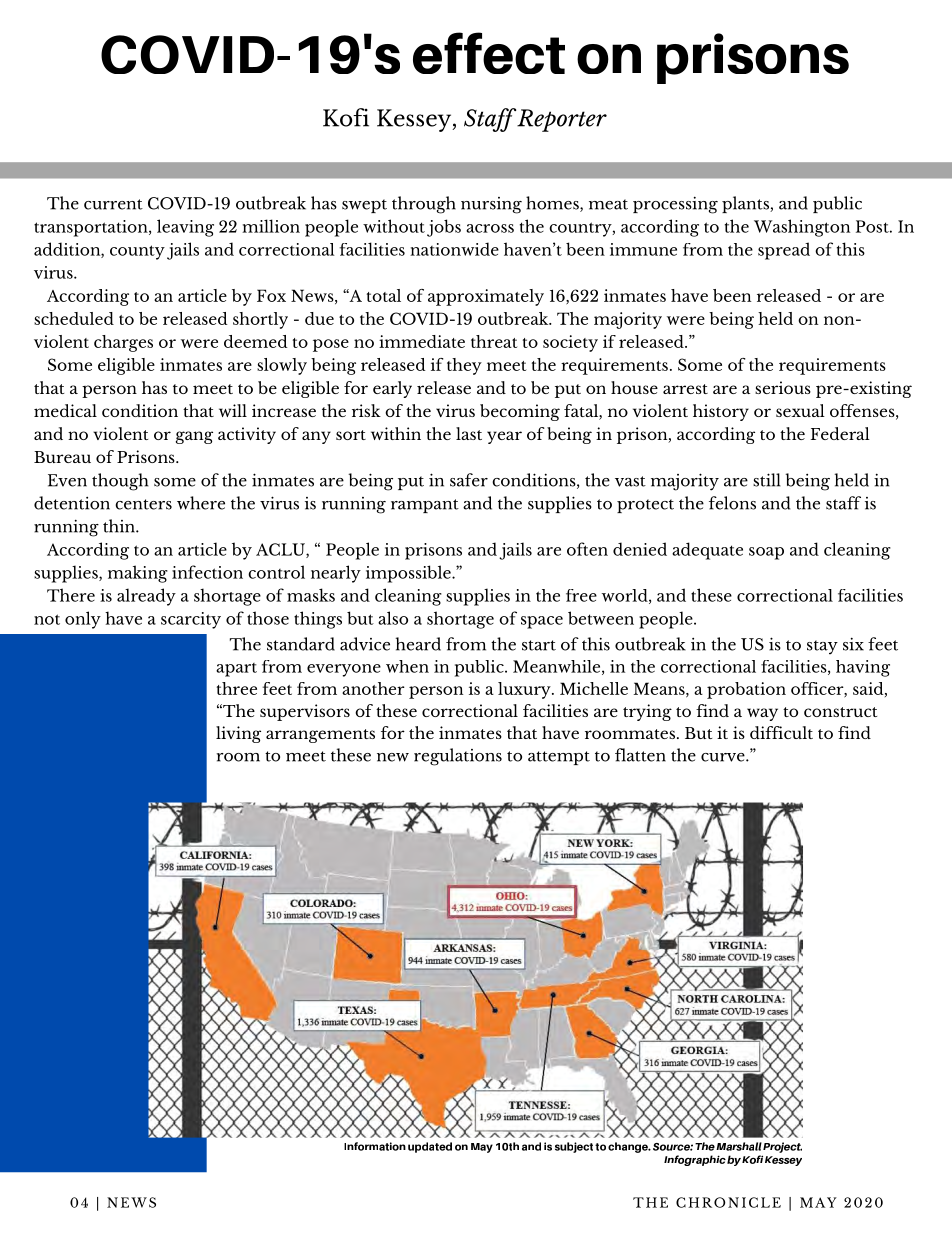  Describe the element at coordinates (489, 53) in the screenshot. I see `effect` at that location.
